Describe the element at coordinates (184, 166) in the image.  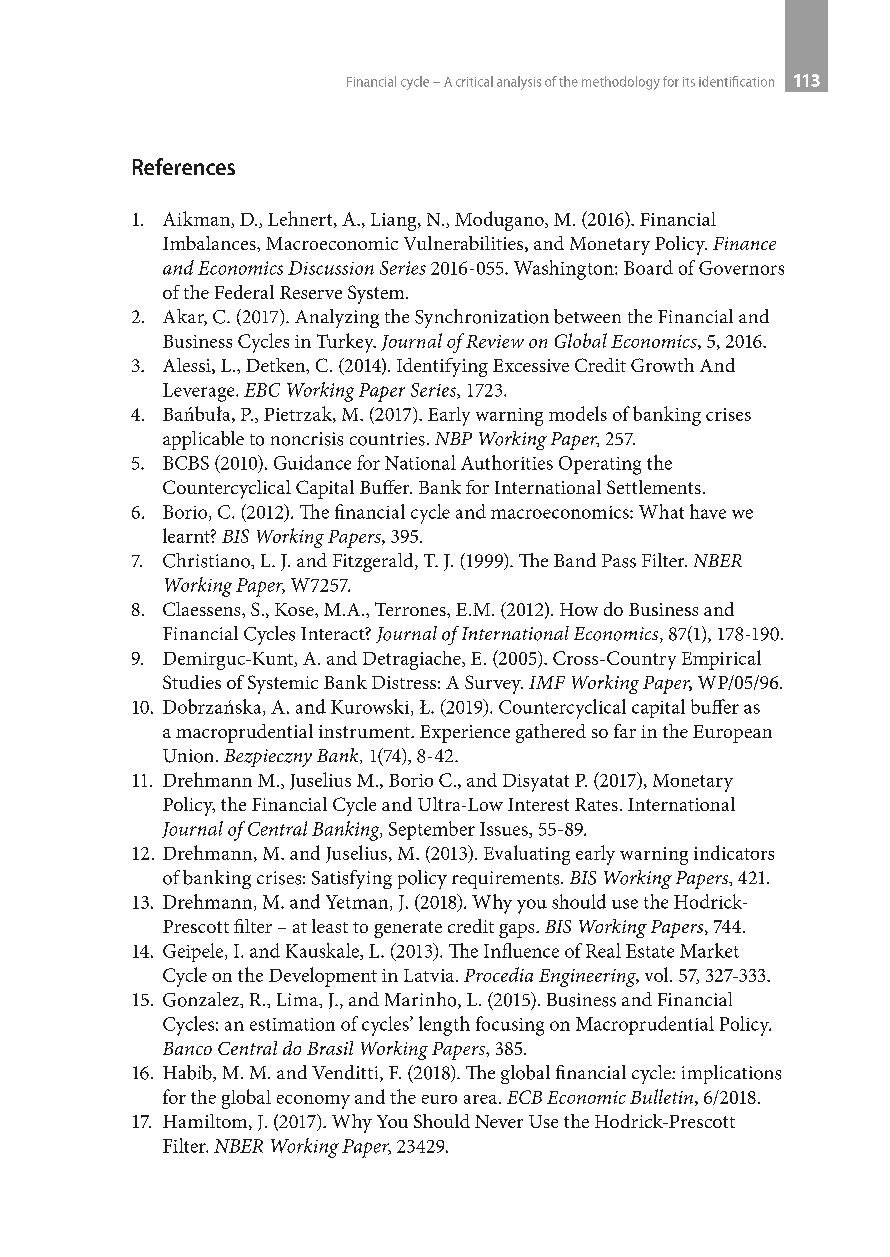
I see `References` at that location.
